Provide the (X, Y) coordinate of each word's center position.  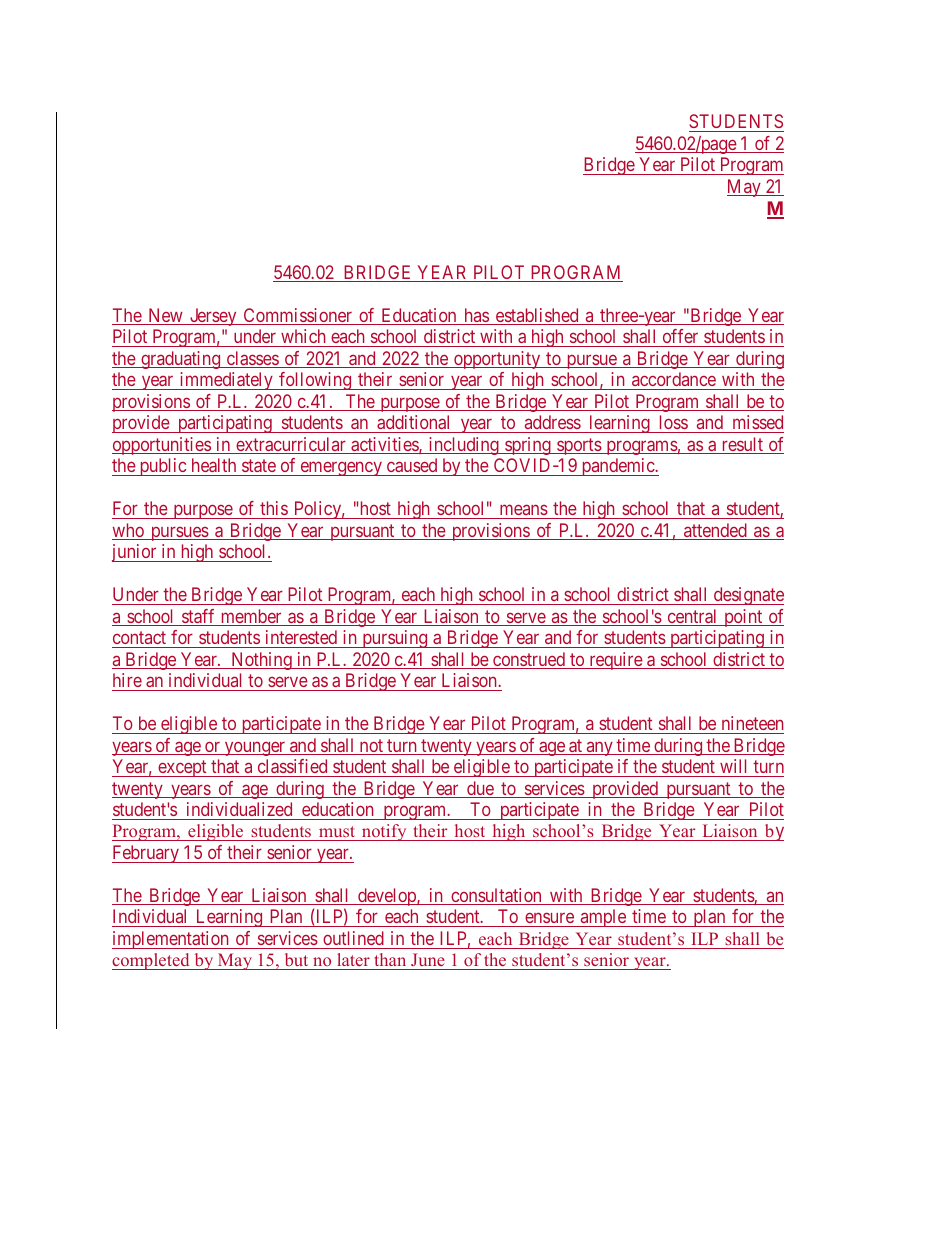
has (476, 316)
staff (199, 617)
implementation (171, 940)
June (428, 961)
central (692, 617)
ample (603, 918)
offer (680, 336)
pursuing (395, 639)
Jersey (213, 317)
